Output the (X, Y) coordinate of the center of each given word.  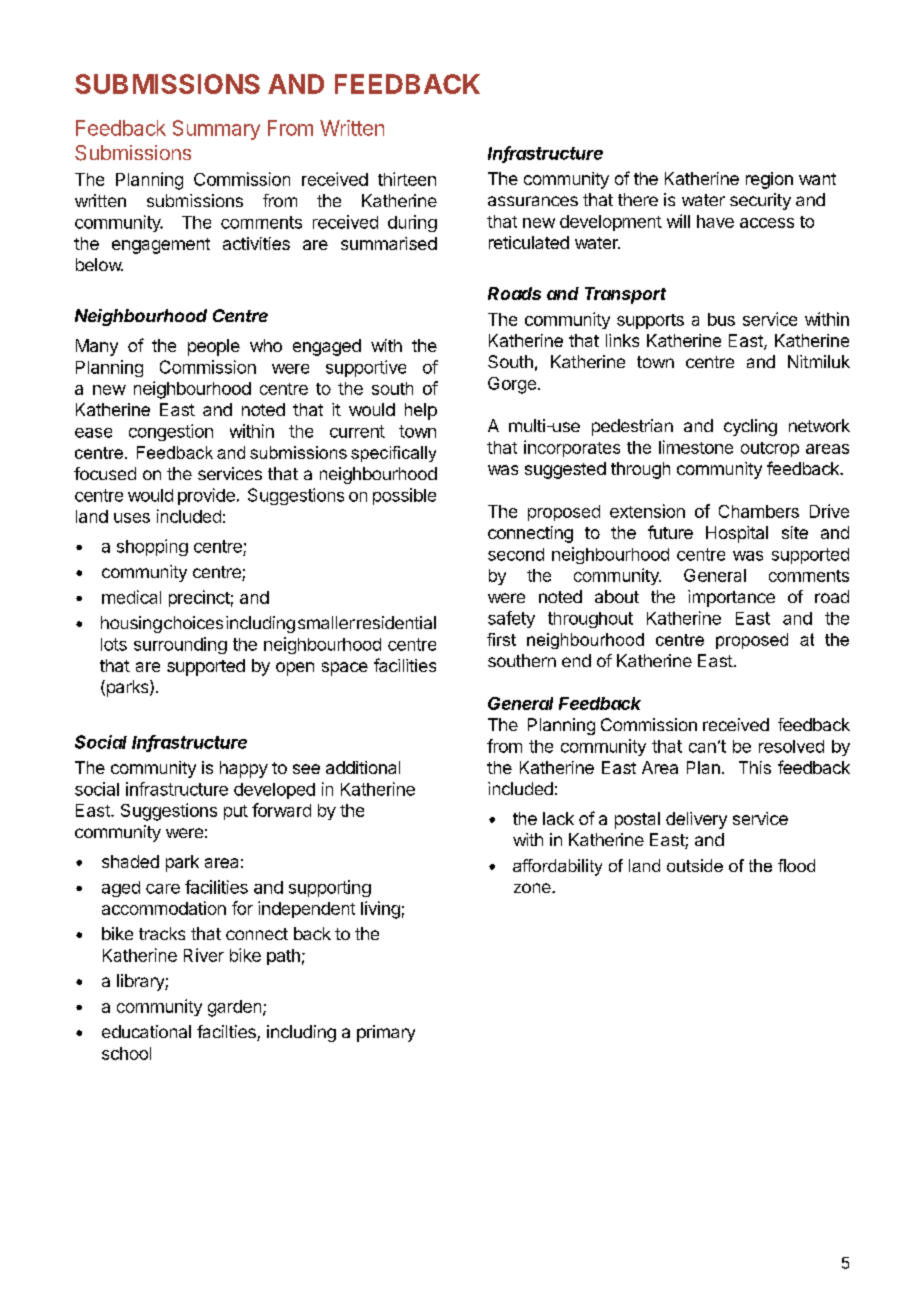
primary (386, 1033)
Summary (216, 130)
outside (695, 865)
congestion (171, 432)
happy (244, 769)
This (755, 767)
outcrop (770, 449)
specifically (393, 454)
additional (363, 767)
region (769, 180)
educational (146, 1031)
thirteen (407, 179)
